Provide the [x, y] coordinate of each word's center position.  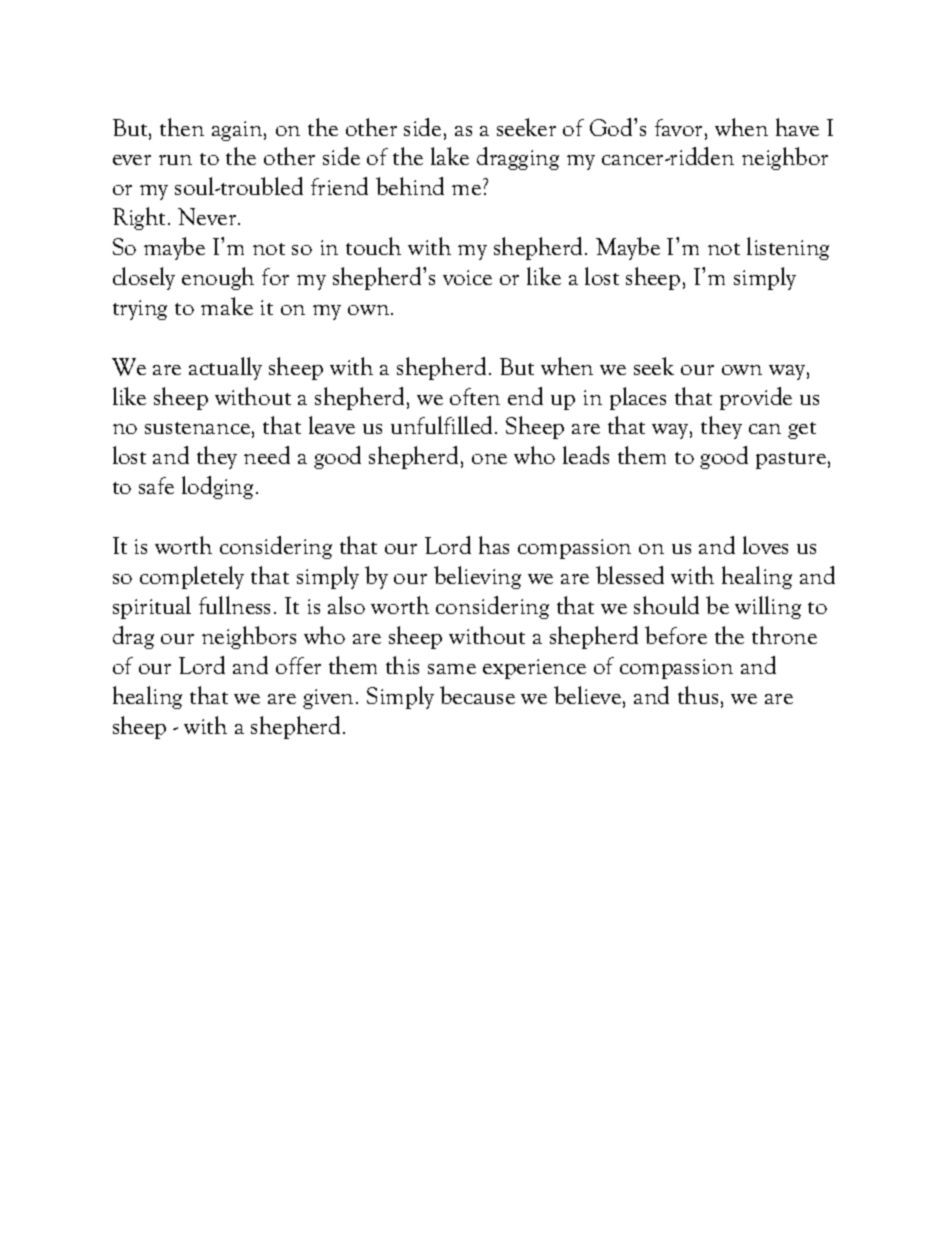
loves [765, 545]
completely [192, 577]
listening [788, 248]
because [477, 695]
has [494, 545]
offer [298, 665]
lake [450, 156]
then [182, 127]
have [797, 127]
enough [218, 278]
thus [698, 695]
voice [467, 277]
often [475, 396]
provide [756, 398]
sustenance [197, 428]
